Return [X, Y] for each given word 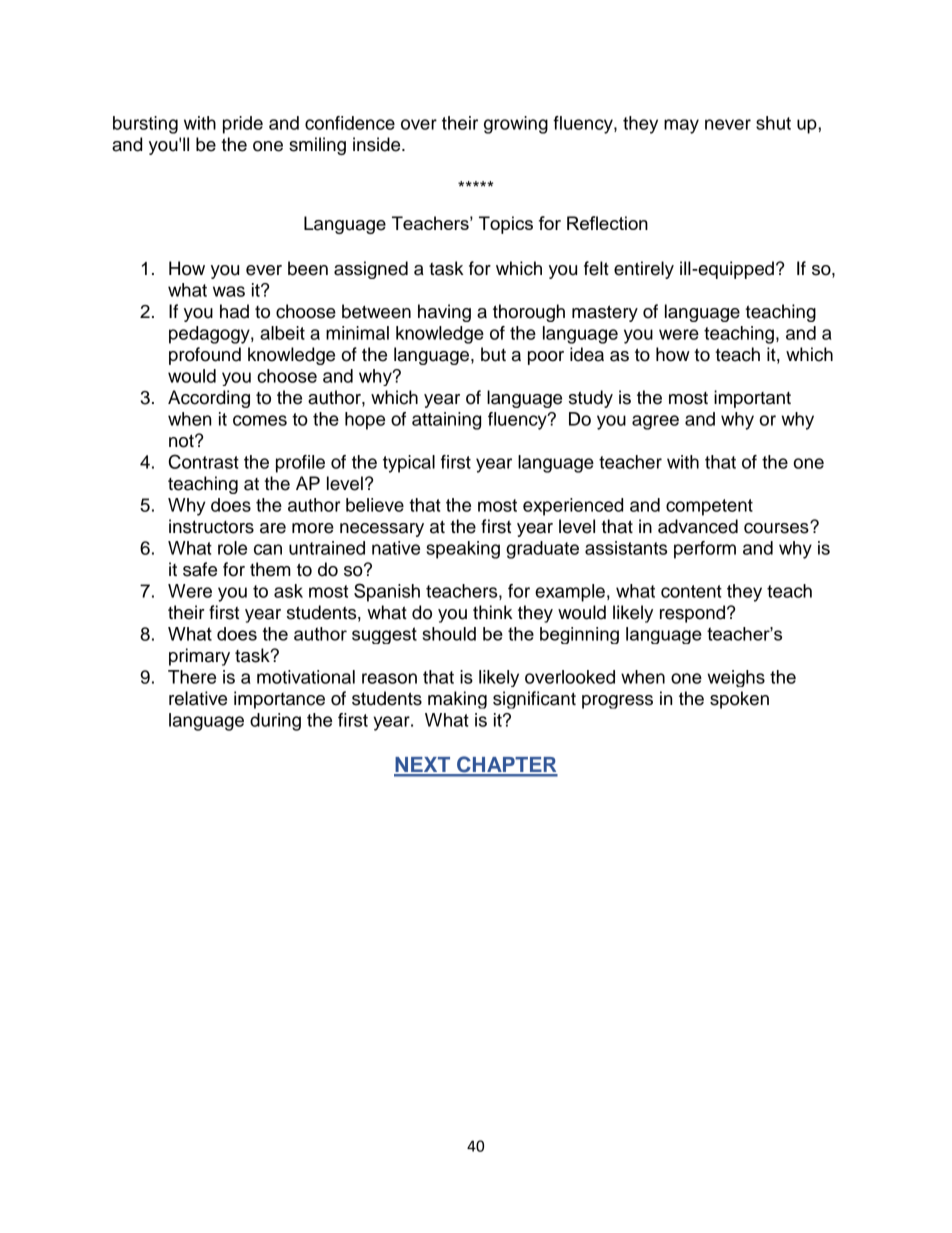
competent [709, 507]
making [457, 700]
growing [516, 125]
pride [243, 125]
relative [198, 698]
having [444, 313]
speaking [463, 550]
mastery [605, 313]
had [234, 311]
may [681, 126]
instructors [211, 526]
